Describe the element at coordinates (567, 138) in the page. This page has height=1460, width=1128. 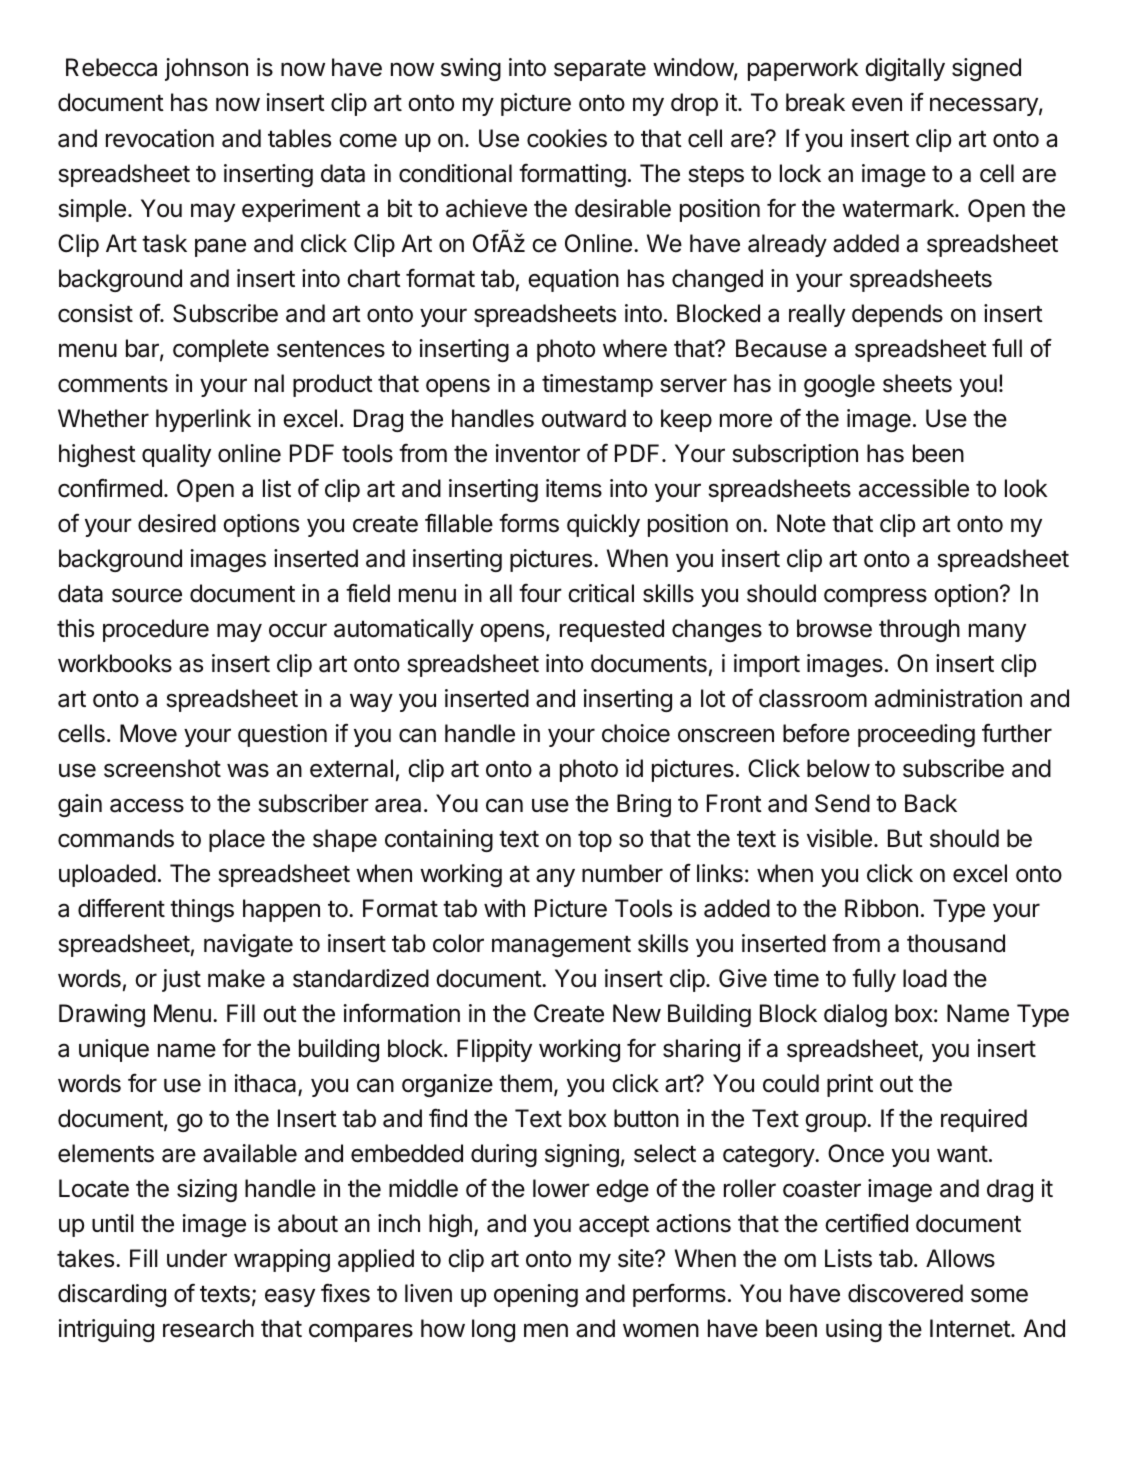
I see `cookies` at that location.
